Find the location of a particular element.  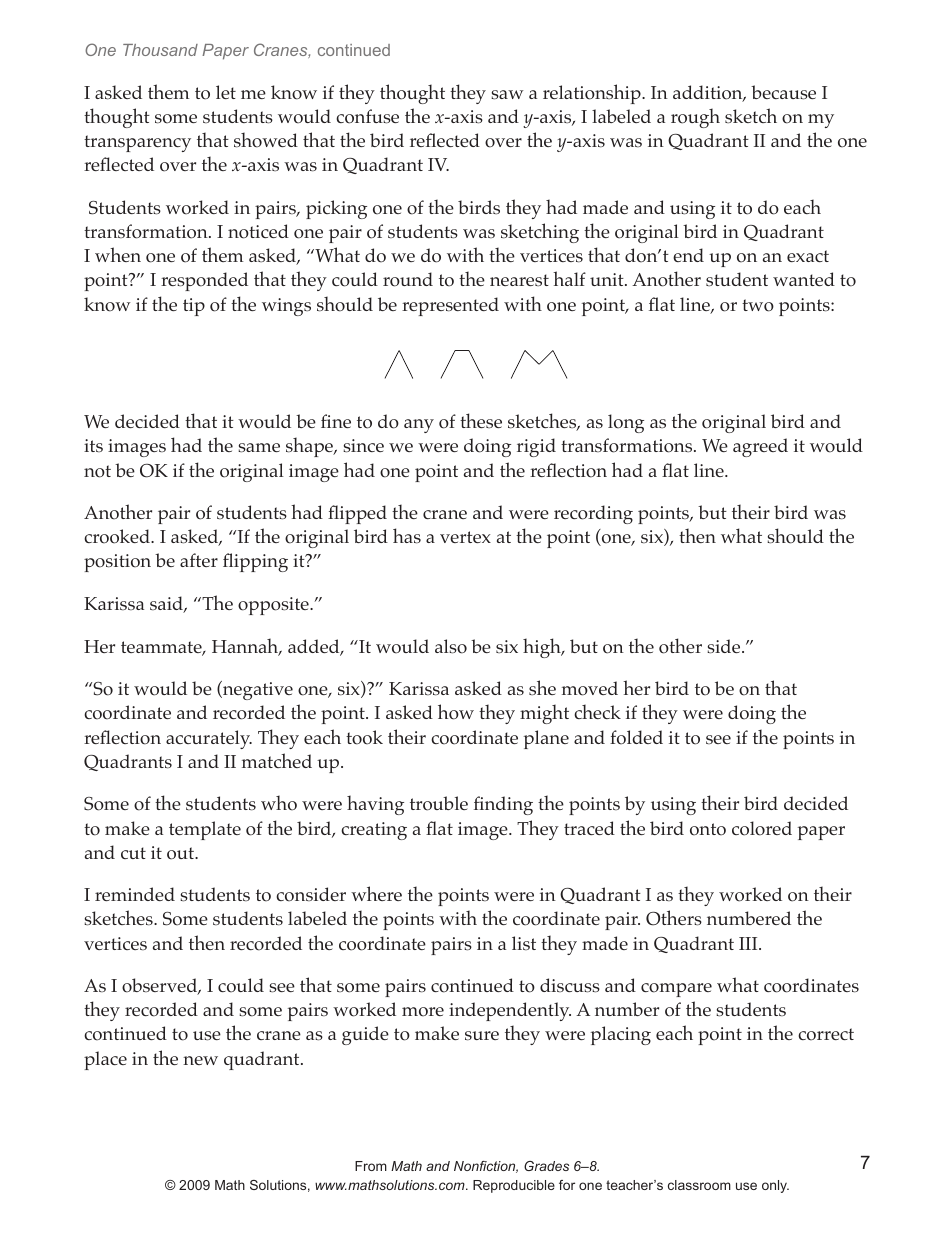

let is located at coordinates (226, 92).
